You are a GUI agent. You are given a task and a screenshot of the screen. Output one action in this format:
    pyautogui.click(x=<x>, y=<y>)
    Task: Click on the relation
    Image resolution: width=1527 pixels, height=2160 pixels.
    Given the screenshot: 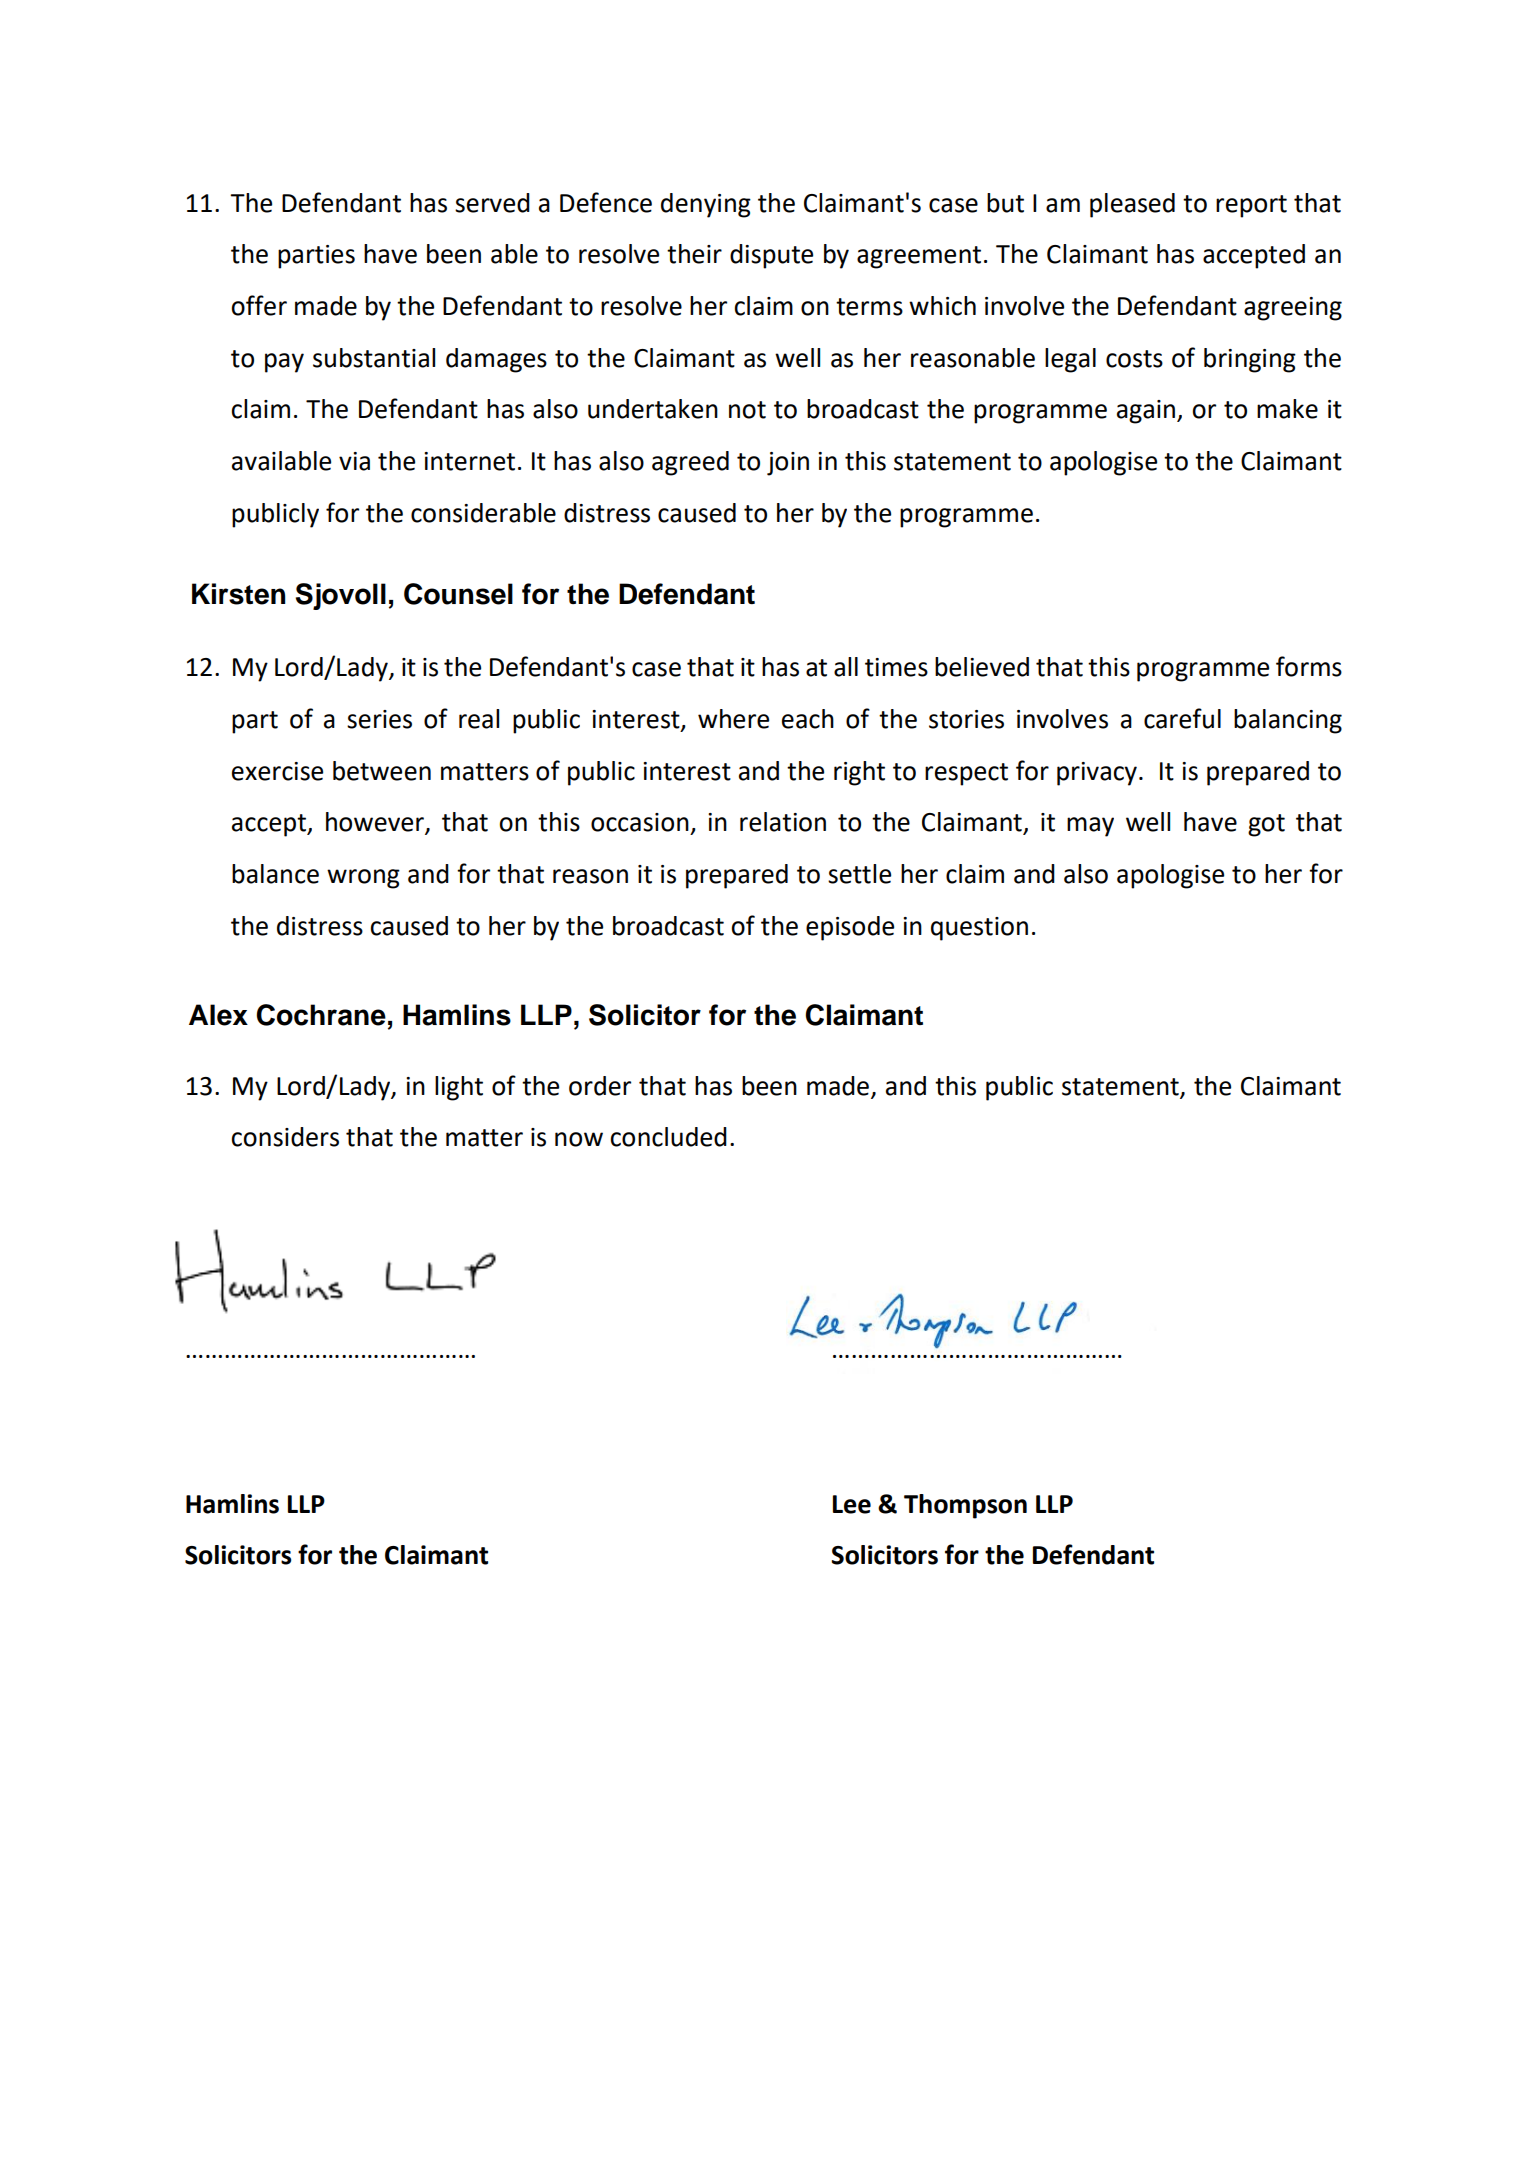 What is the action you would take?
    pyautogui.click(x=783, y=822)
